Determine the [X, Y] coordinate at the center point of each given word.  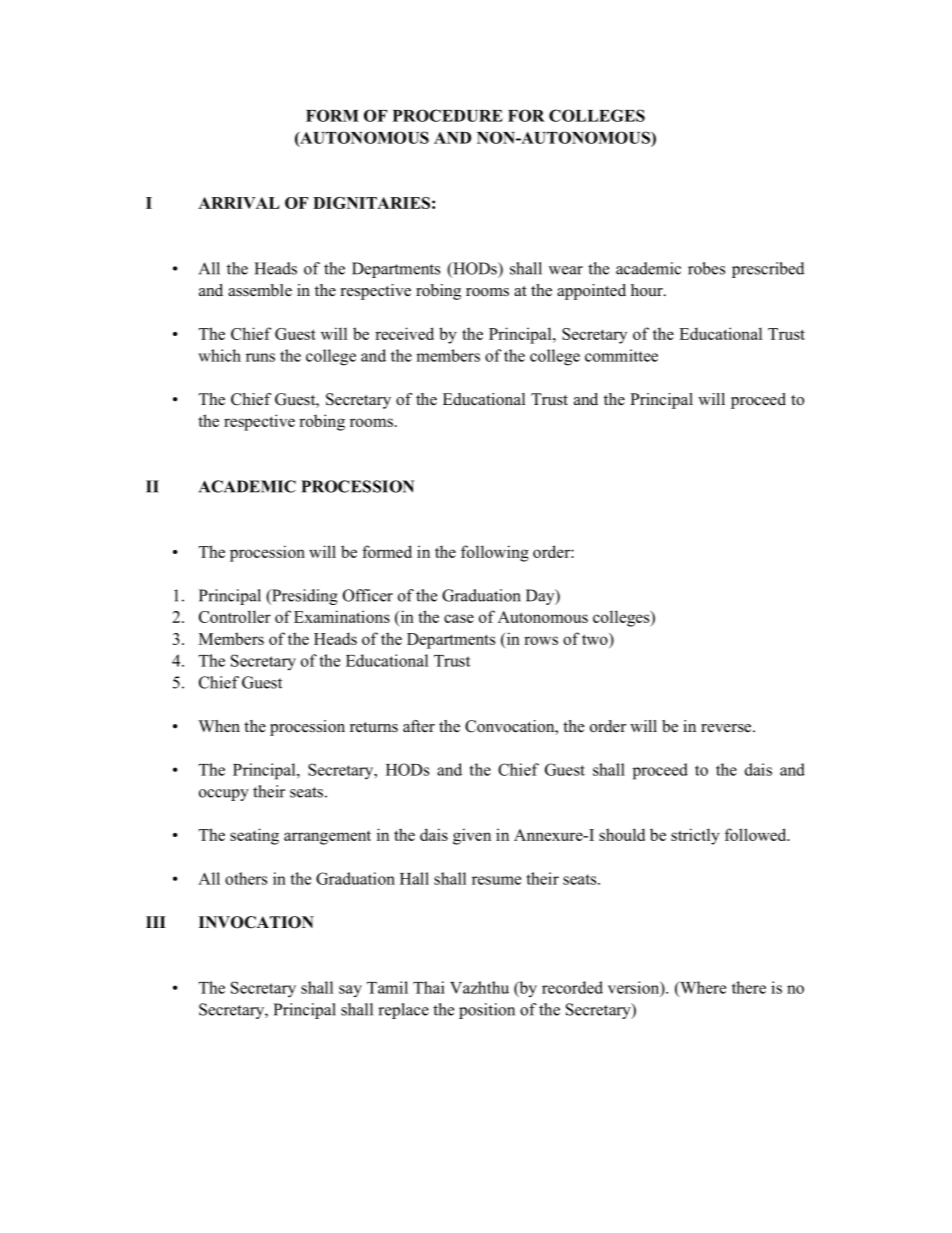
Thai [429, 987]
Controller [235, 616]
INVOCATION [256, 922]
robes [706, 268]
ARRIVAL [239, 203]
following [495, 553]
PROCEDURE [448, 115]
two [596, 639]
